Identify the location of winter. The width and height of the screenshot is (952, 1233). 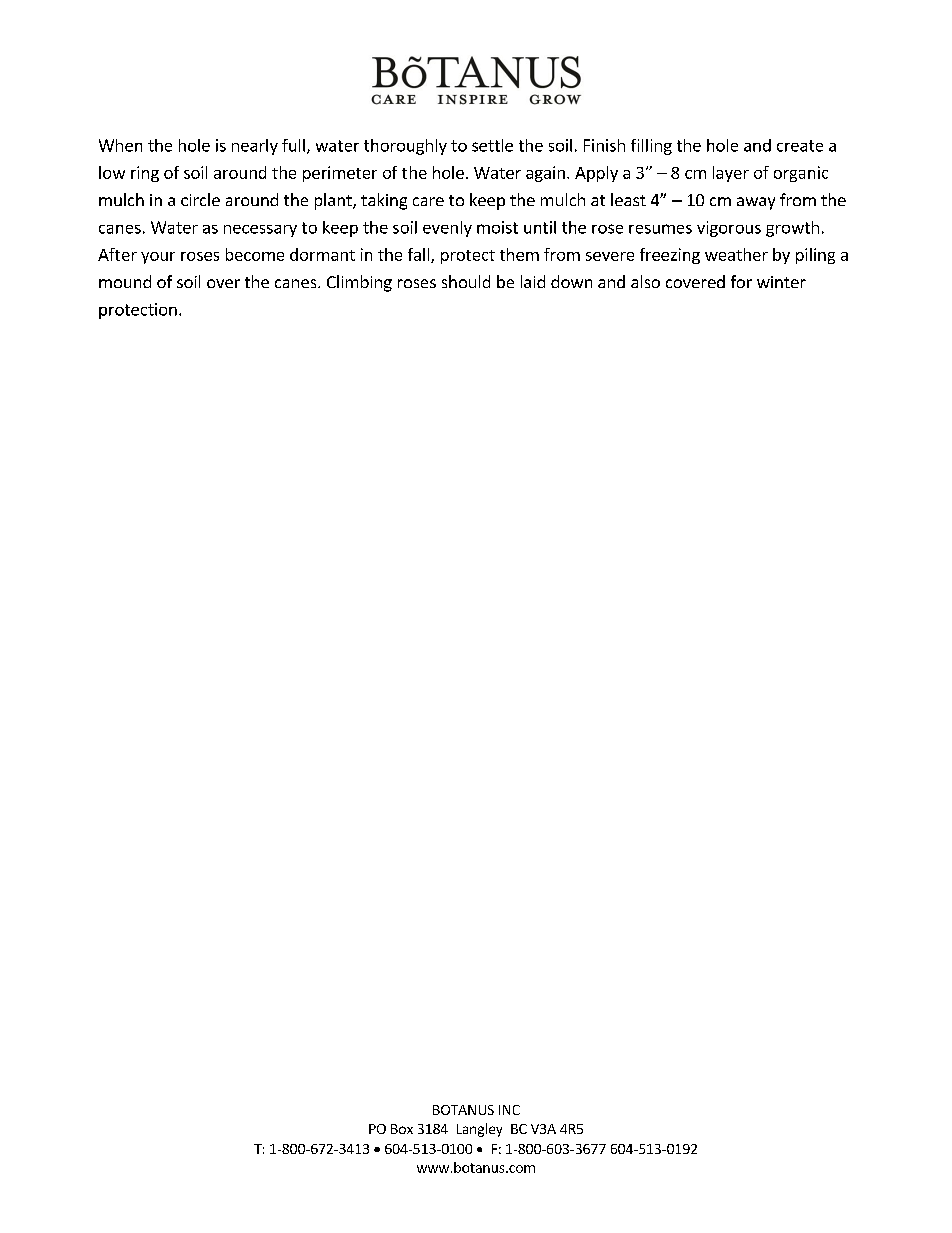
(781, 282).
